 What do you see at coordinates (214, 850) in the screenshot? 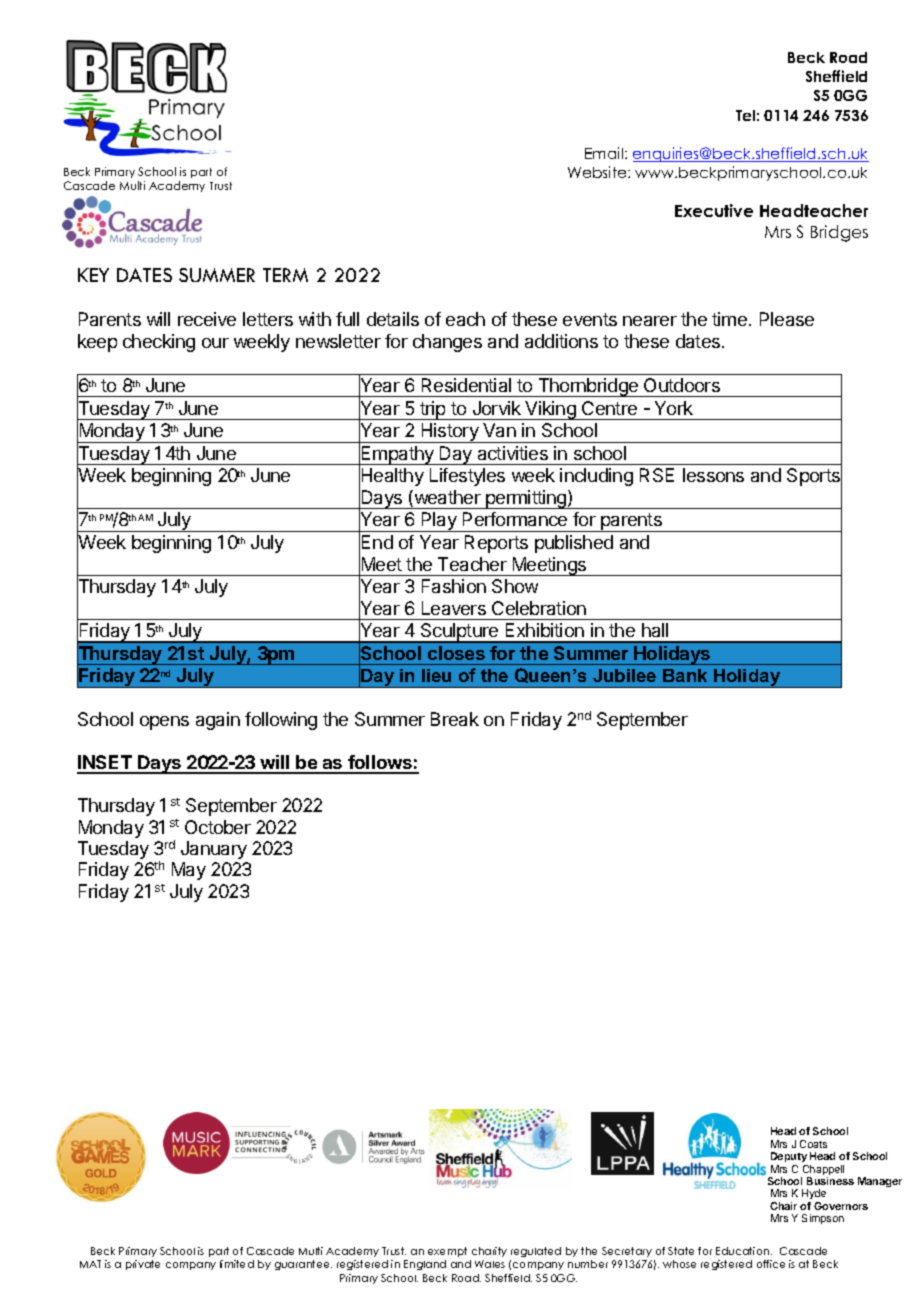
I see `January` at bounding box center [214, 850].
